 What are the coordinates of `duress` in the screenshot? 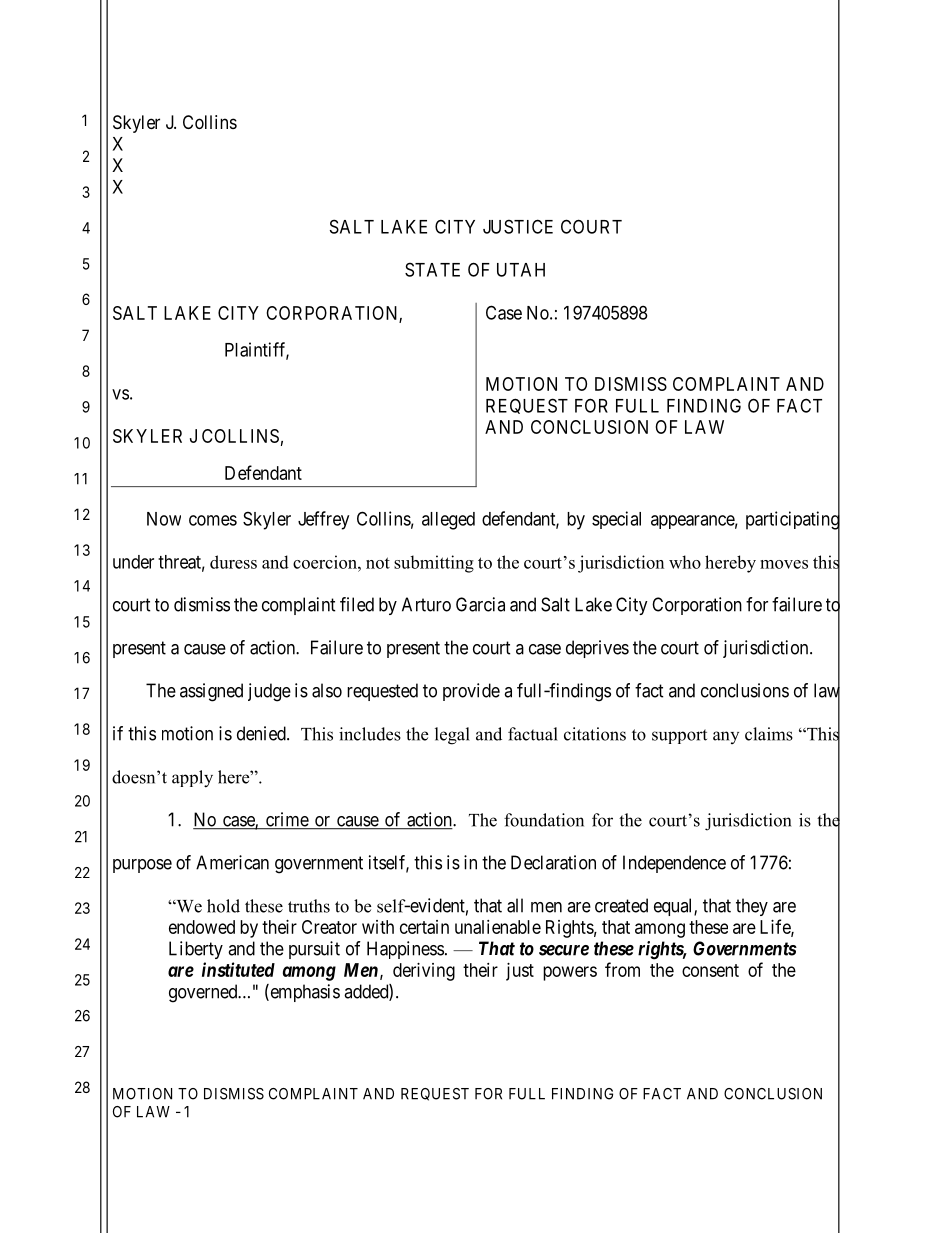 It's located at (233, 562).
